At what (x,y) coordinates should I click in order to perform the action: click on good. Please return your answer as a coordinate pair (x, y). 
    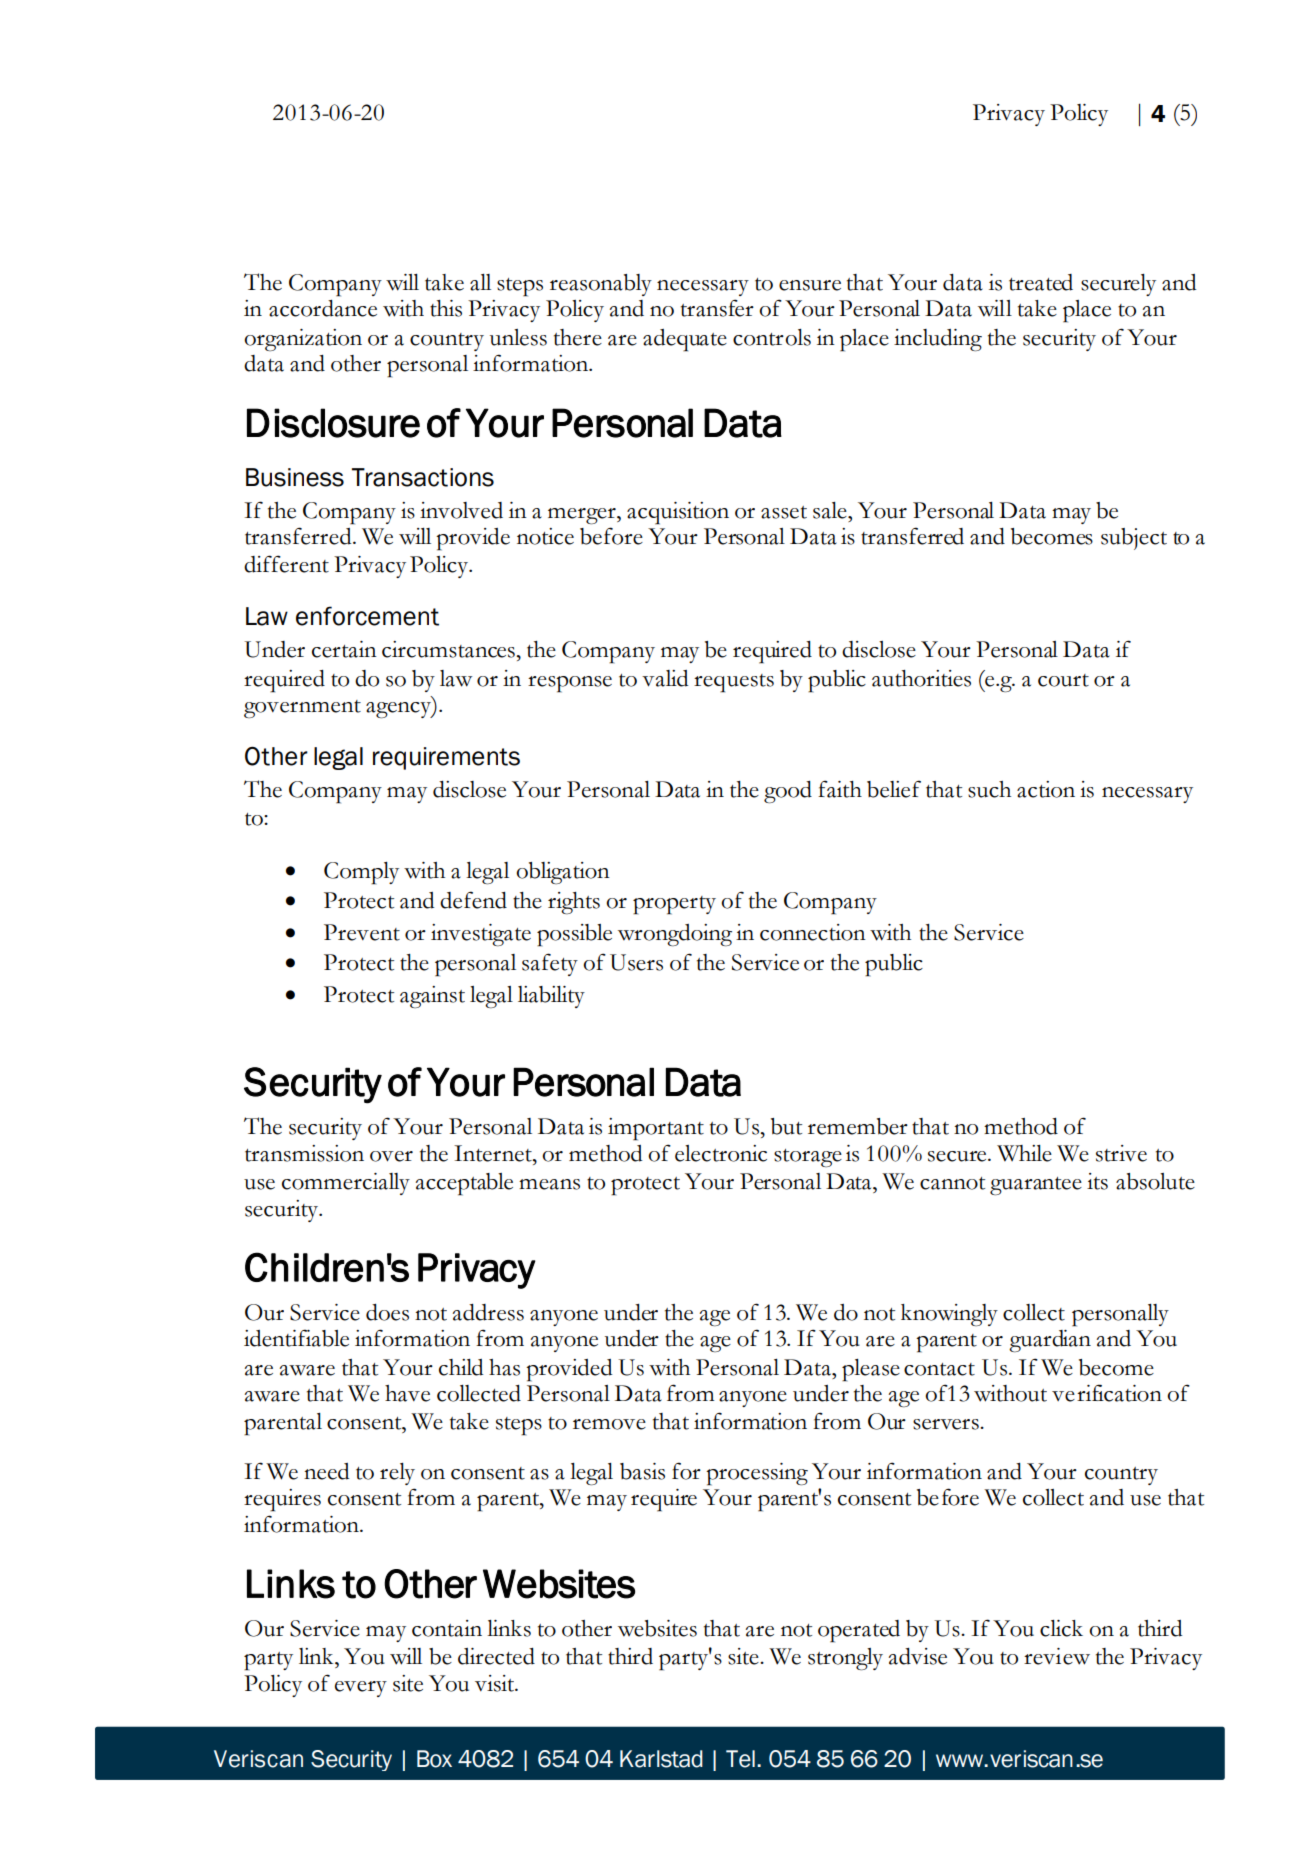
    Looking at the image, I should click on (788, 792).
